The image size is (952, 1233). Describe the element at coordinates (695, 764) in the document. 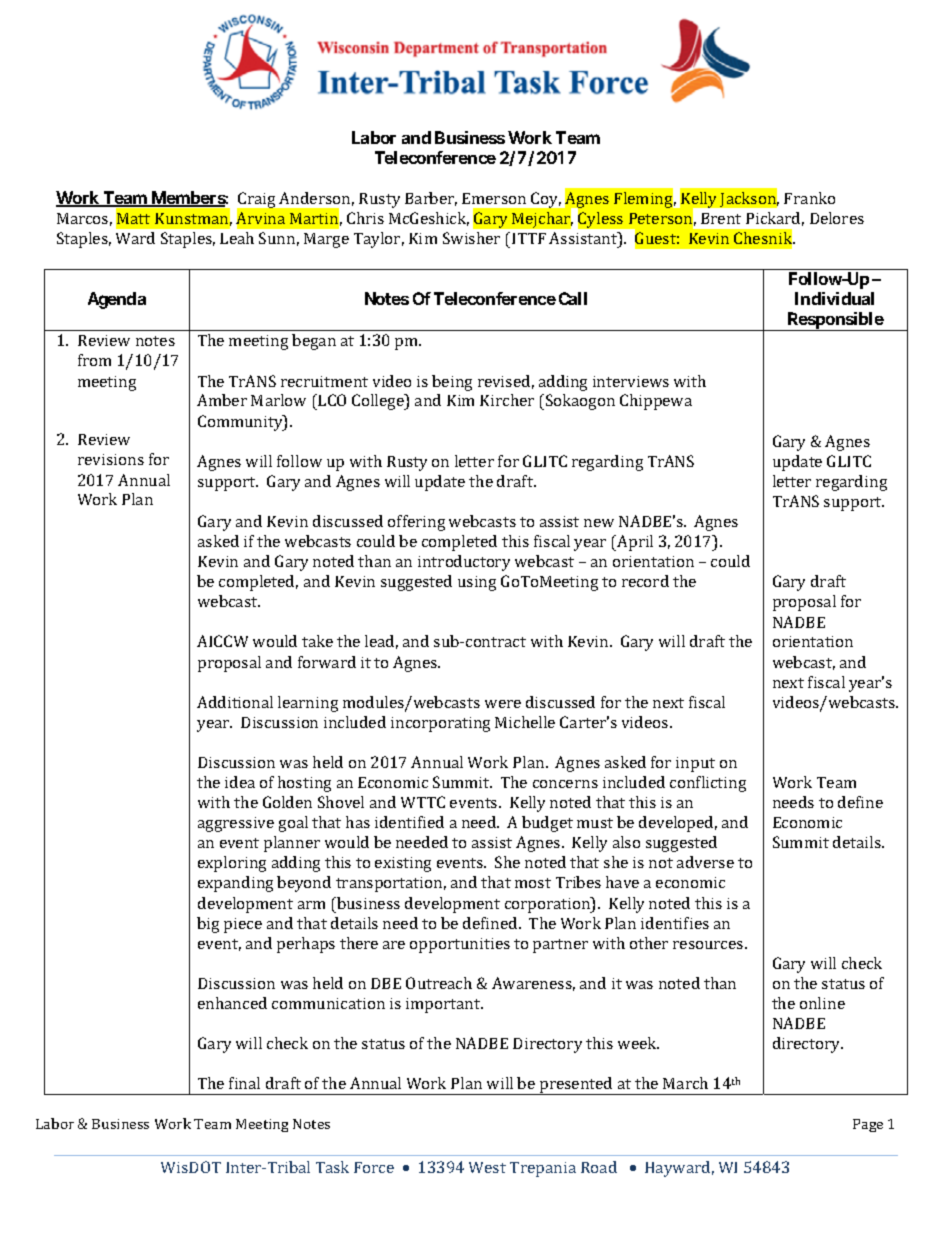

I see `input` at that location.
